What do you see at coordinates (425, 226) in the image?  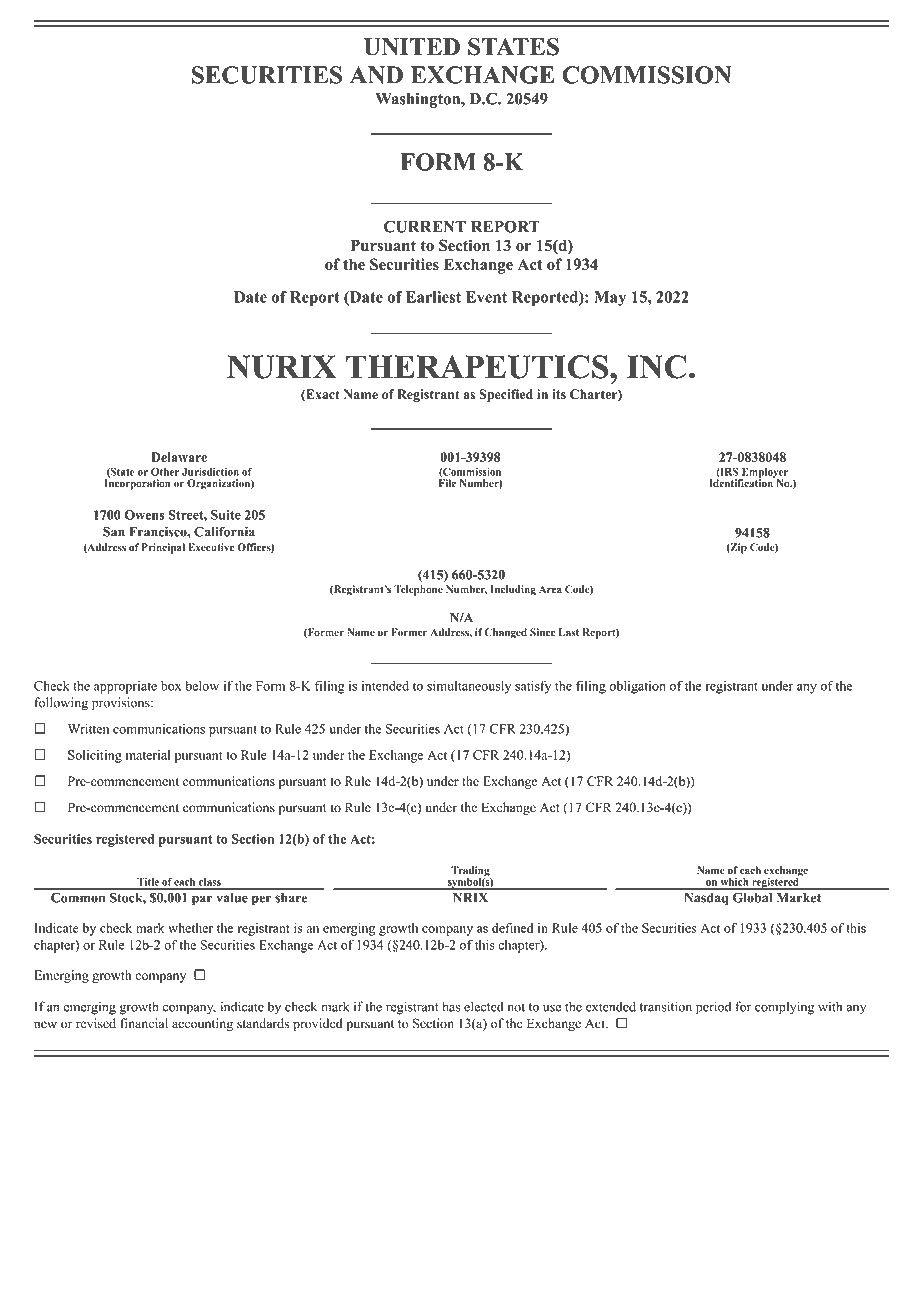 I see `CURRENT` at bounding box center [425, 226].
